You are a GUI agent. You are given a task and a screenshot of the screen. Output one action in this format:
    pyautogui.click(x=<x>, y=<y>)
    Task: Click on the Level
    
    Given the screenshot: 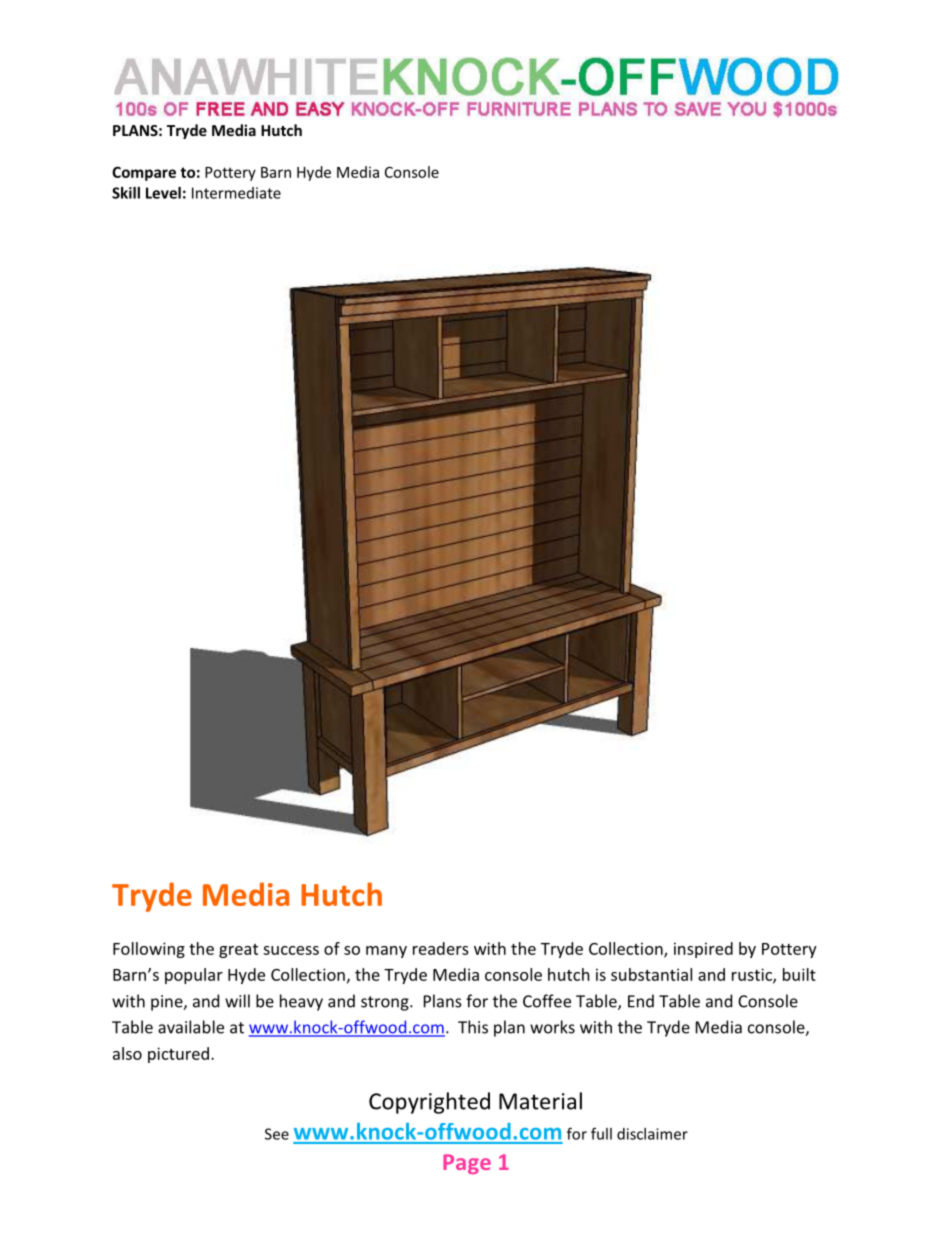 What is the action you would take?
    pyautogui.click(x=163, y=193)
